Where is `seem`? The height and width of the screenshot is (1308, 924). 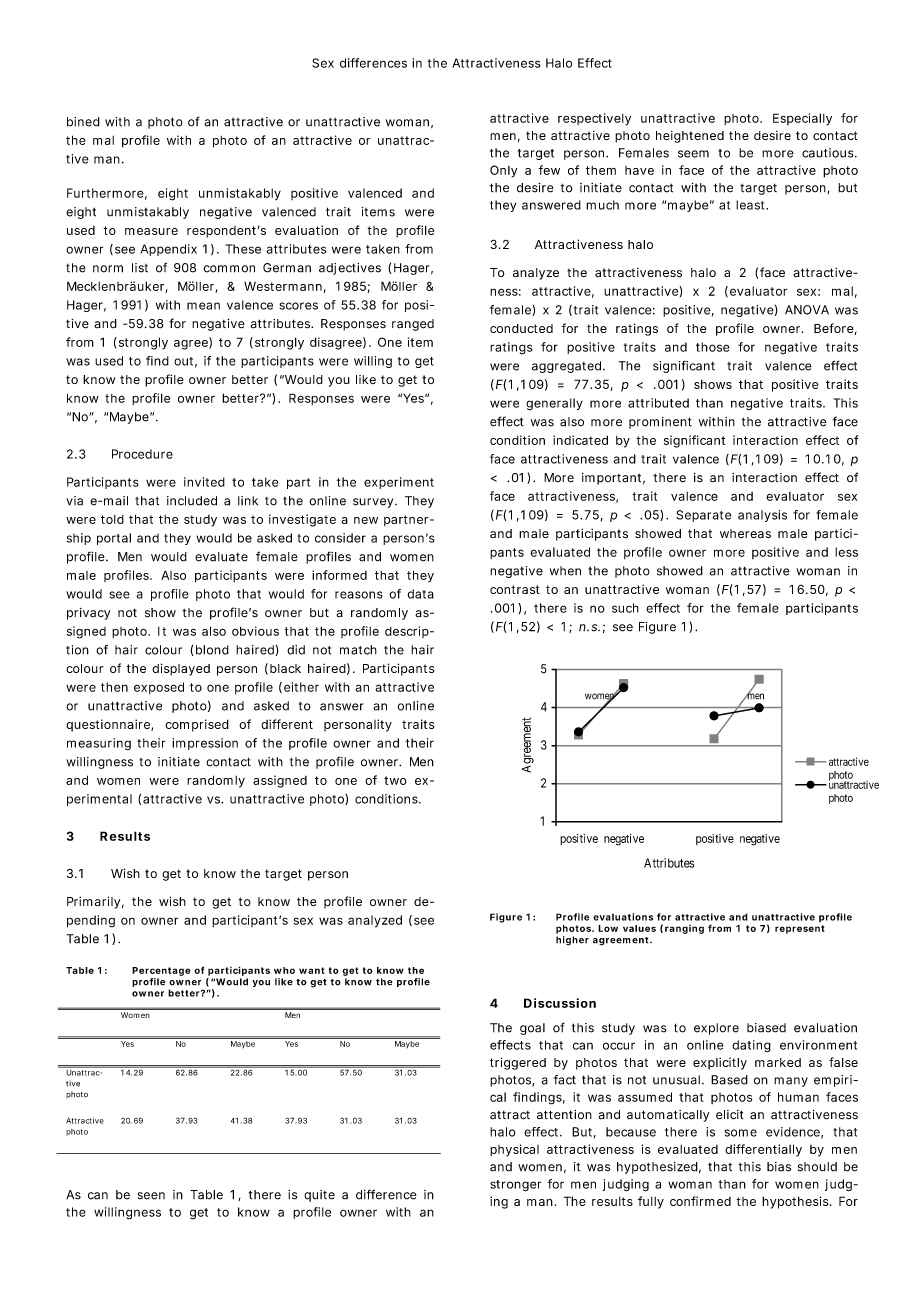
seem is located at coordinates (693, 154).
